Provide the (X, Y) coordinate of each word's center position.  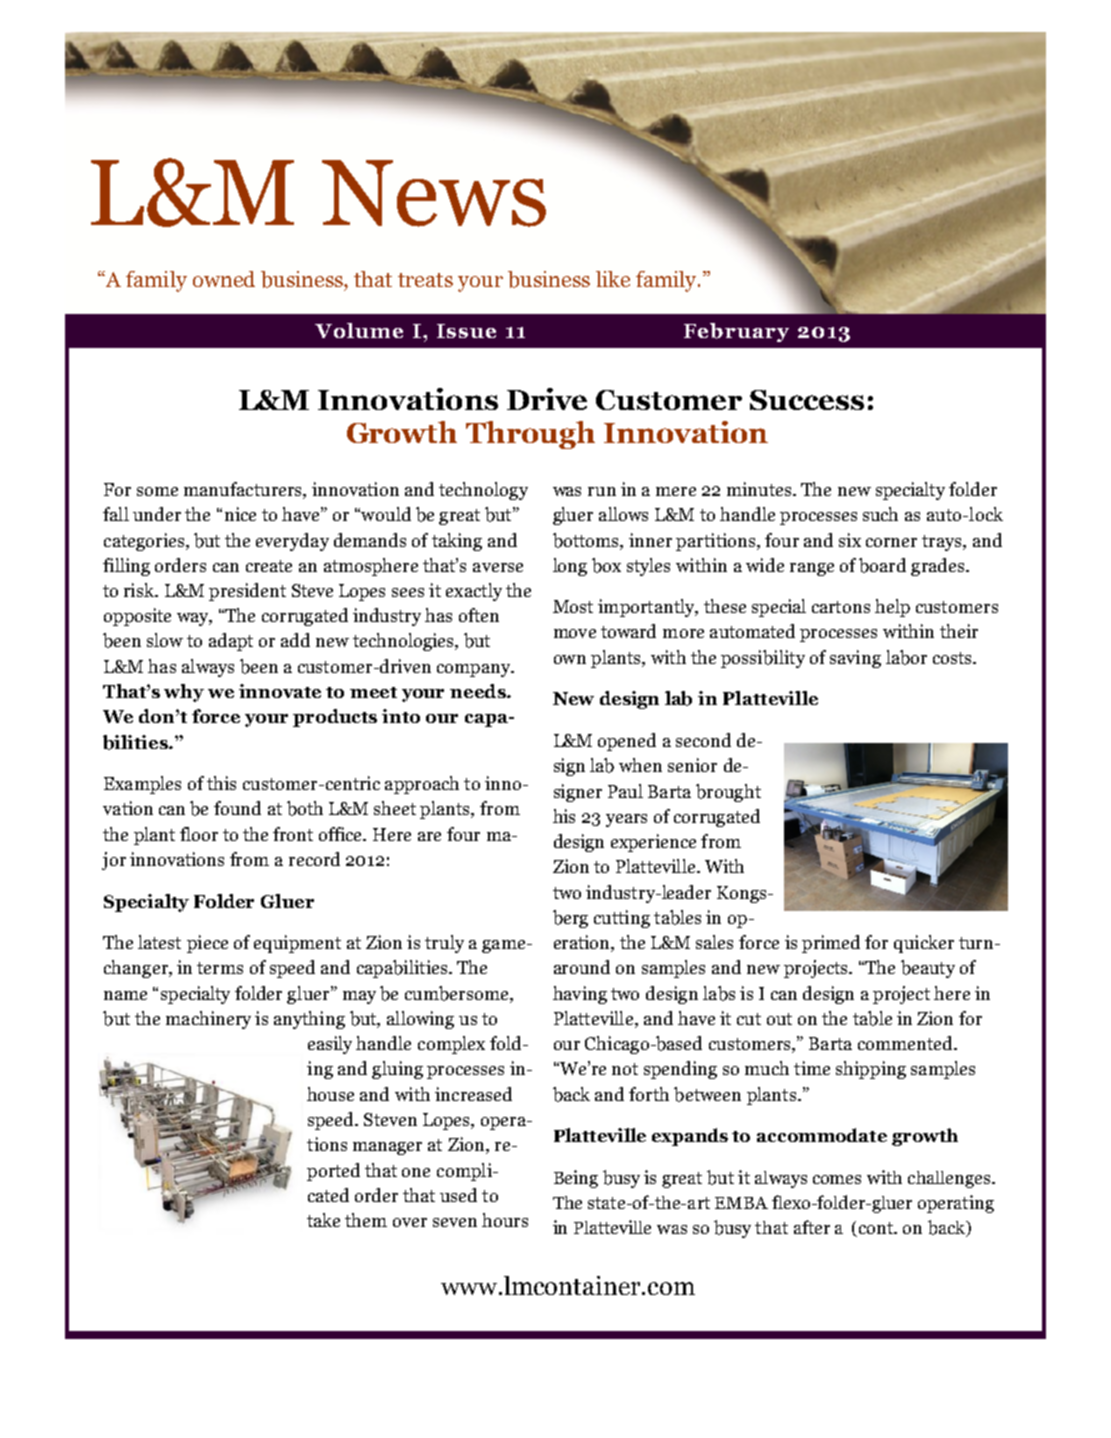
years (626, 820)
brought (728, 793)
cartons (841, 607)
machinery (208, 1020)
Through (530, 435)
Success (807, 400)
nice (240, 514)
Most (573, 606)
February (736, 332)
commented (906, 1043)
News (434, 193)
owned (224, 279)
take (323, 1220)
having (580, 995)
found (237, 808)
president (247, 592)
